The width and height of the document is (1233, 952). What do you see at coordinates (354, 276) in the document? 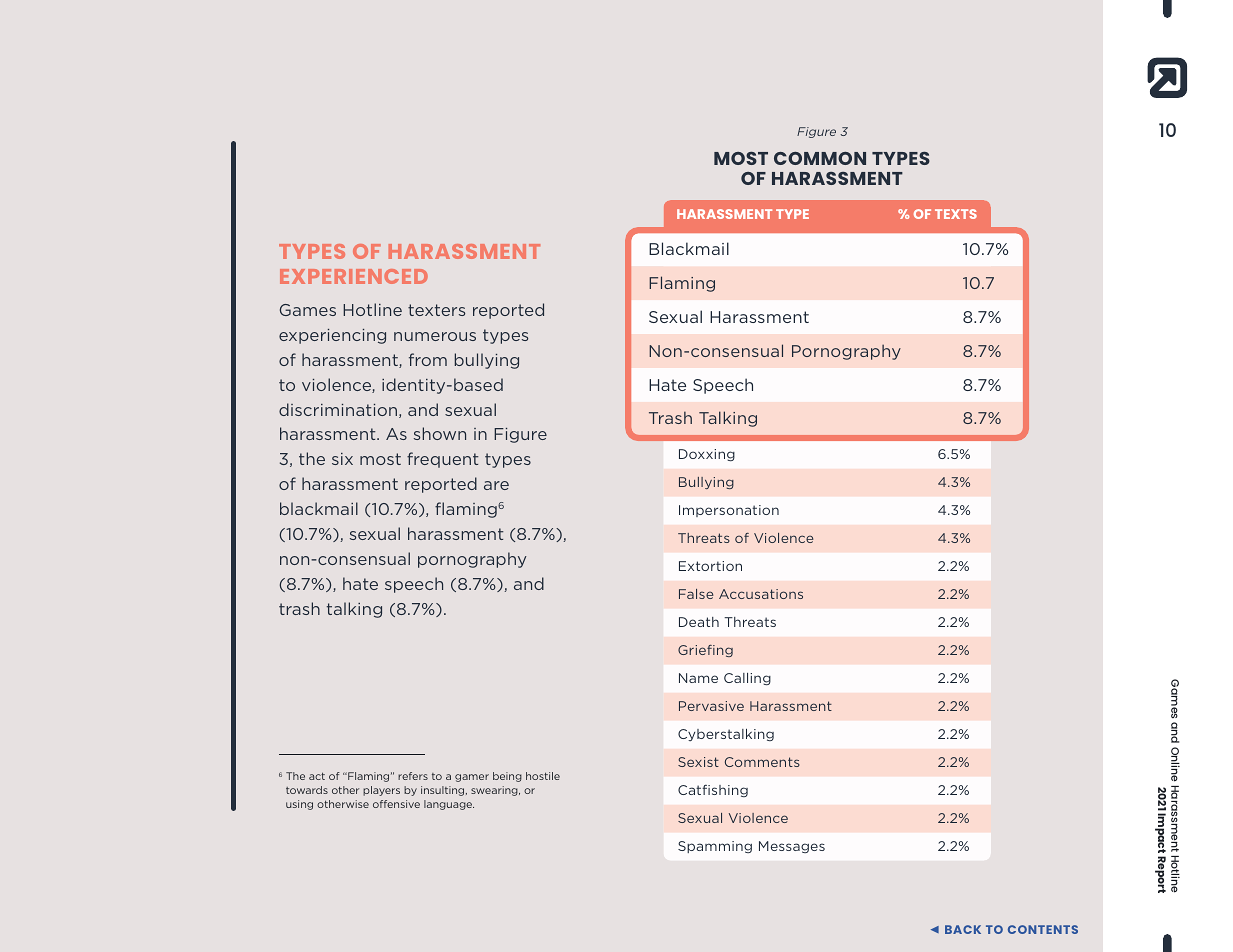
I see `EXPERIENCED` at bounding box center [354, 276].
